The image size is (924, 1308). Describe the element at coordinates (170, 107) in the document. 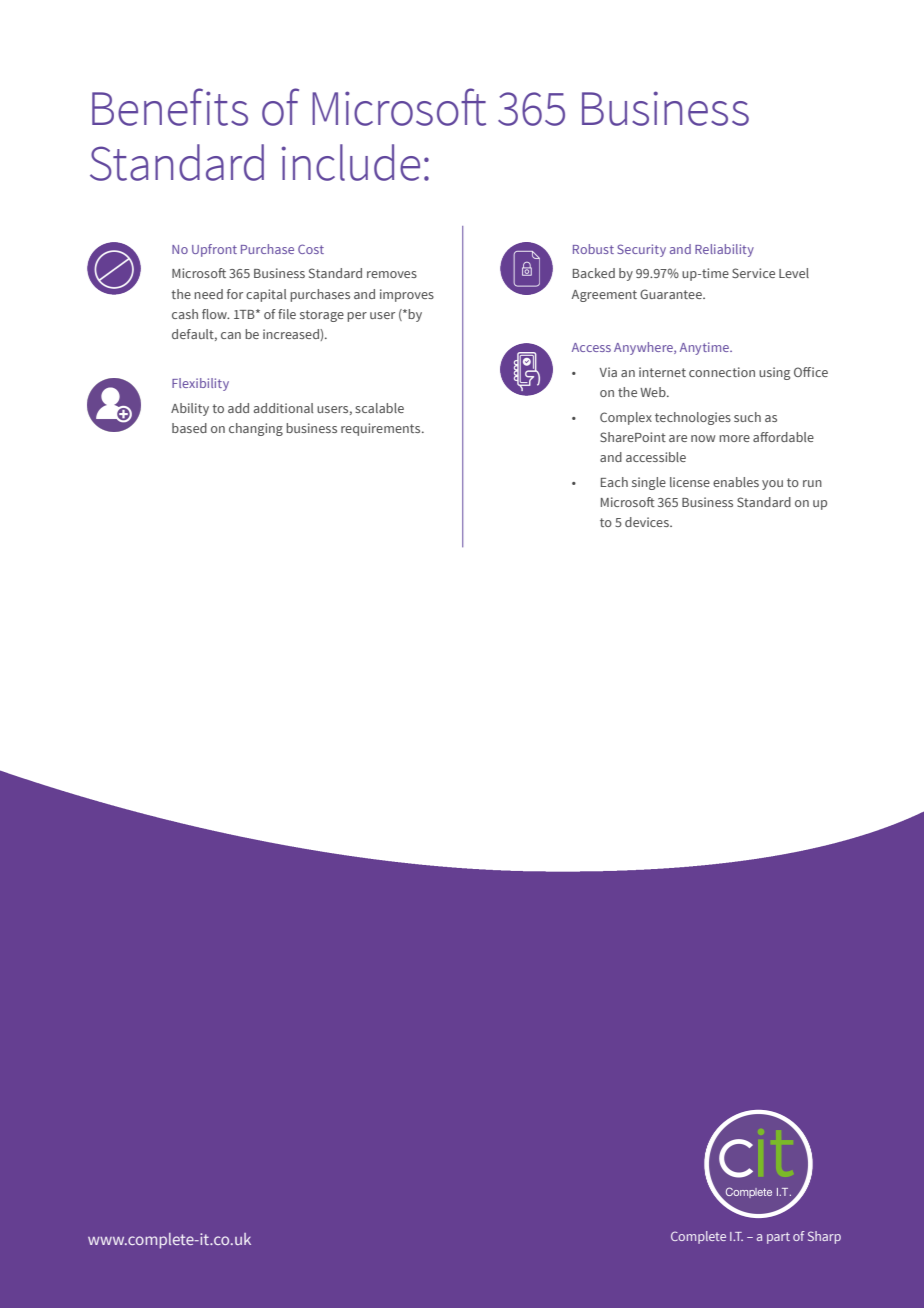

I see `Benefits` at that location.
